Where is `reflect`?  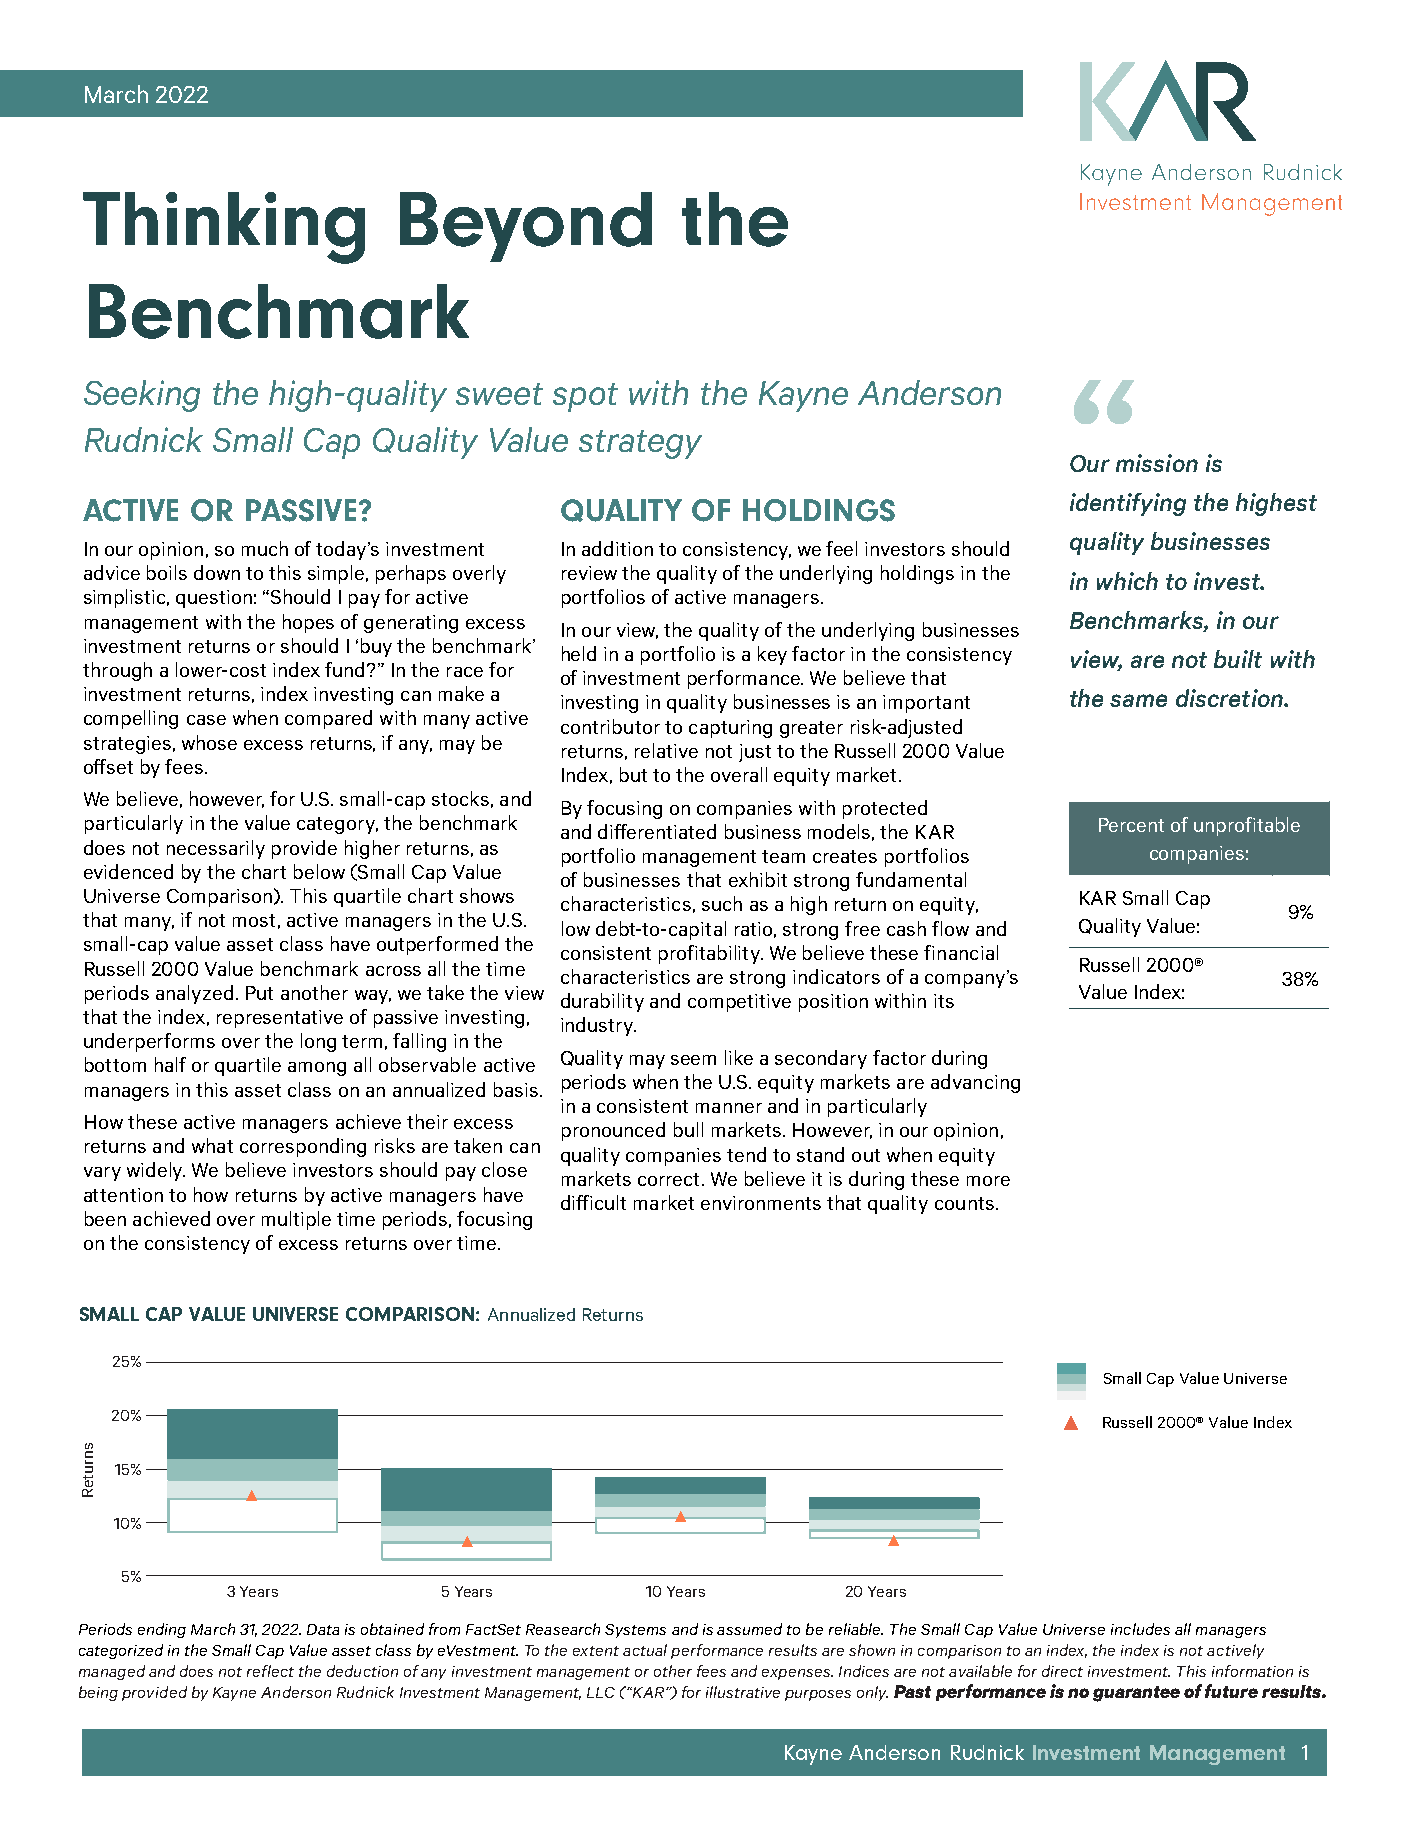
reflect is located at coordinates (270, 1671).
